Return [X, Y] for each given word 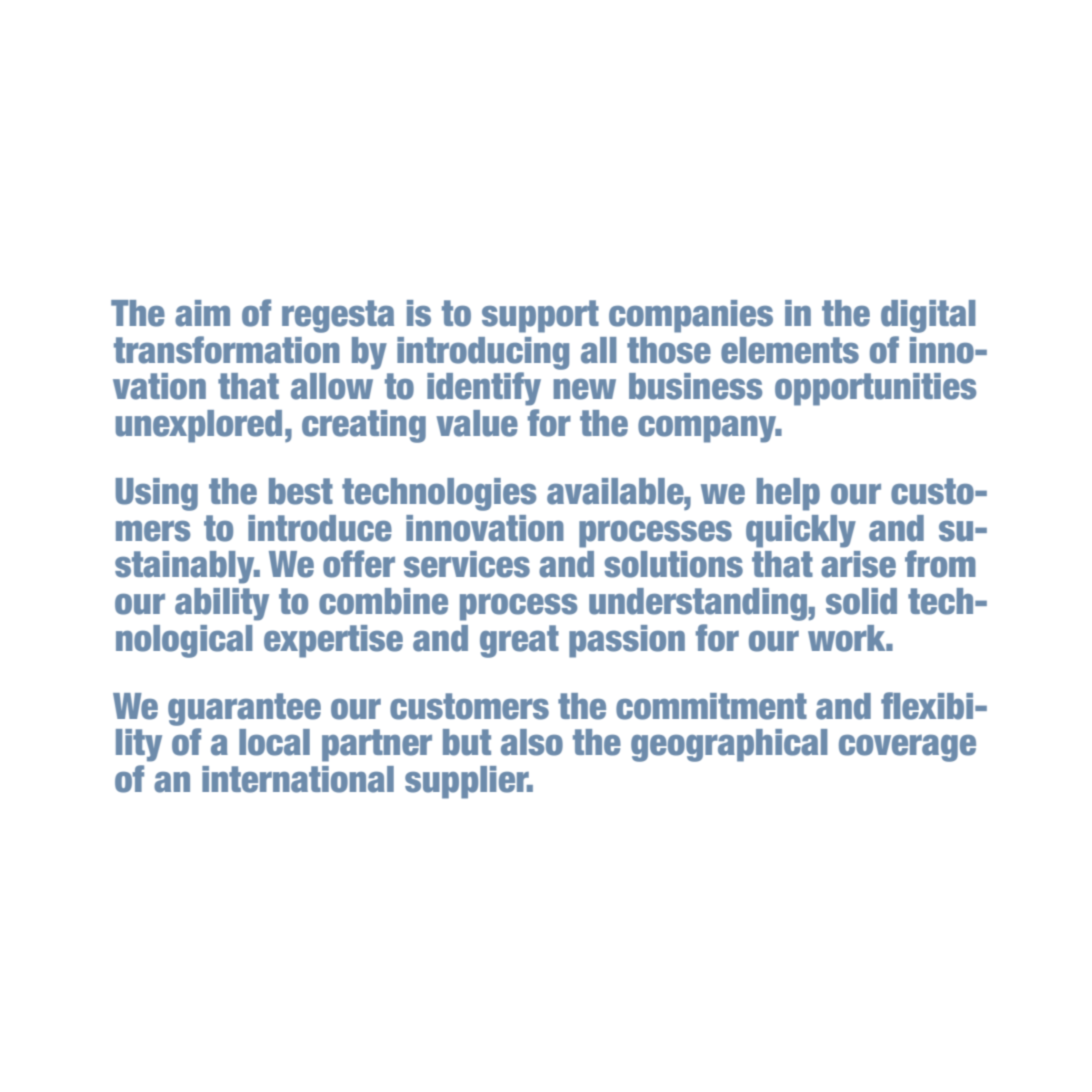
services [467, 564]
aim [202, 313]
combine [383, 601]
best [301, 491]
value [477, 423]
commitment [711, 706]
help [788, 494]
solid [861, 601]
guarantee [244, 709]
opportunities [875, 389]
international [298, 779]
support [540, 316]
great [519, 641]
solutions [674, 564]
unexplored [199, 426]
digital [928, 316]
